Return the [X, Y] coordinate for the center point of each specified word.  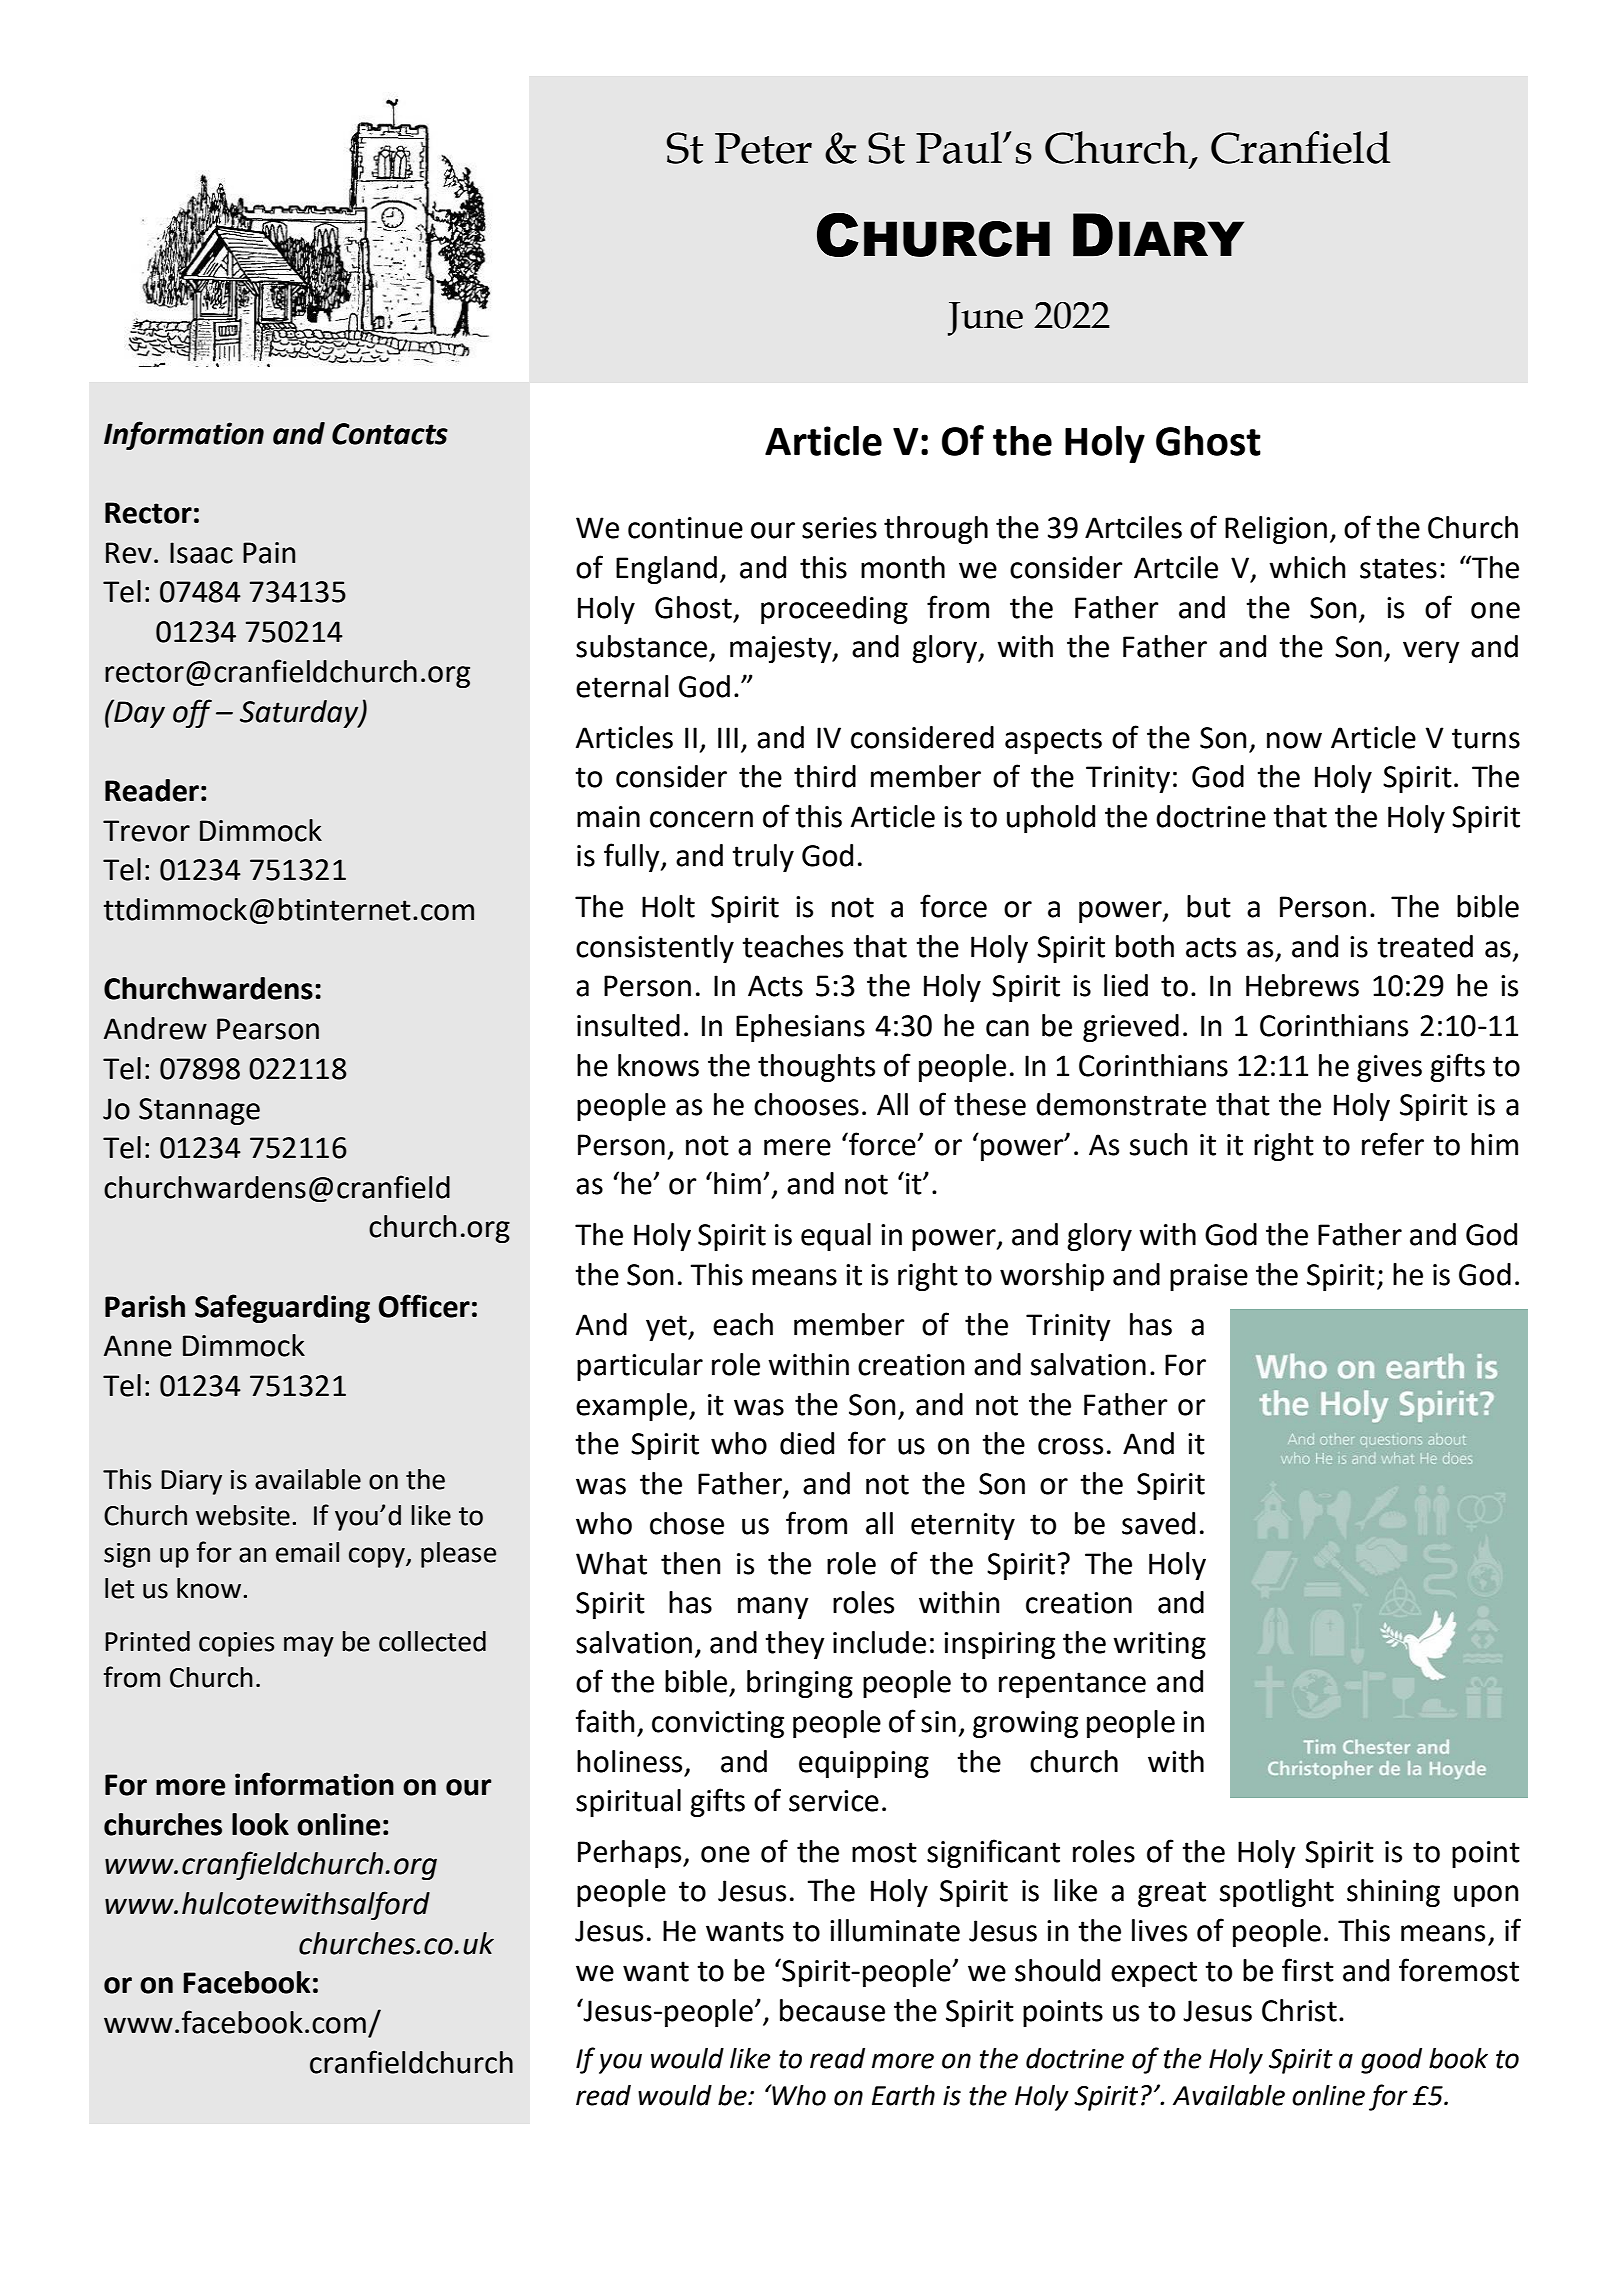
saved [1158, 1523]
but [1209, 906]
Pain [269, 553]
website [243, 1515]
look [260, 1824]
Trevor [146, 831]
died [807, 1443]
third [825, 776]
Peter [763, 148]
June [985, 319]
